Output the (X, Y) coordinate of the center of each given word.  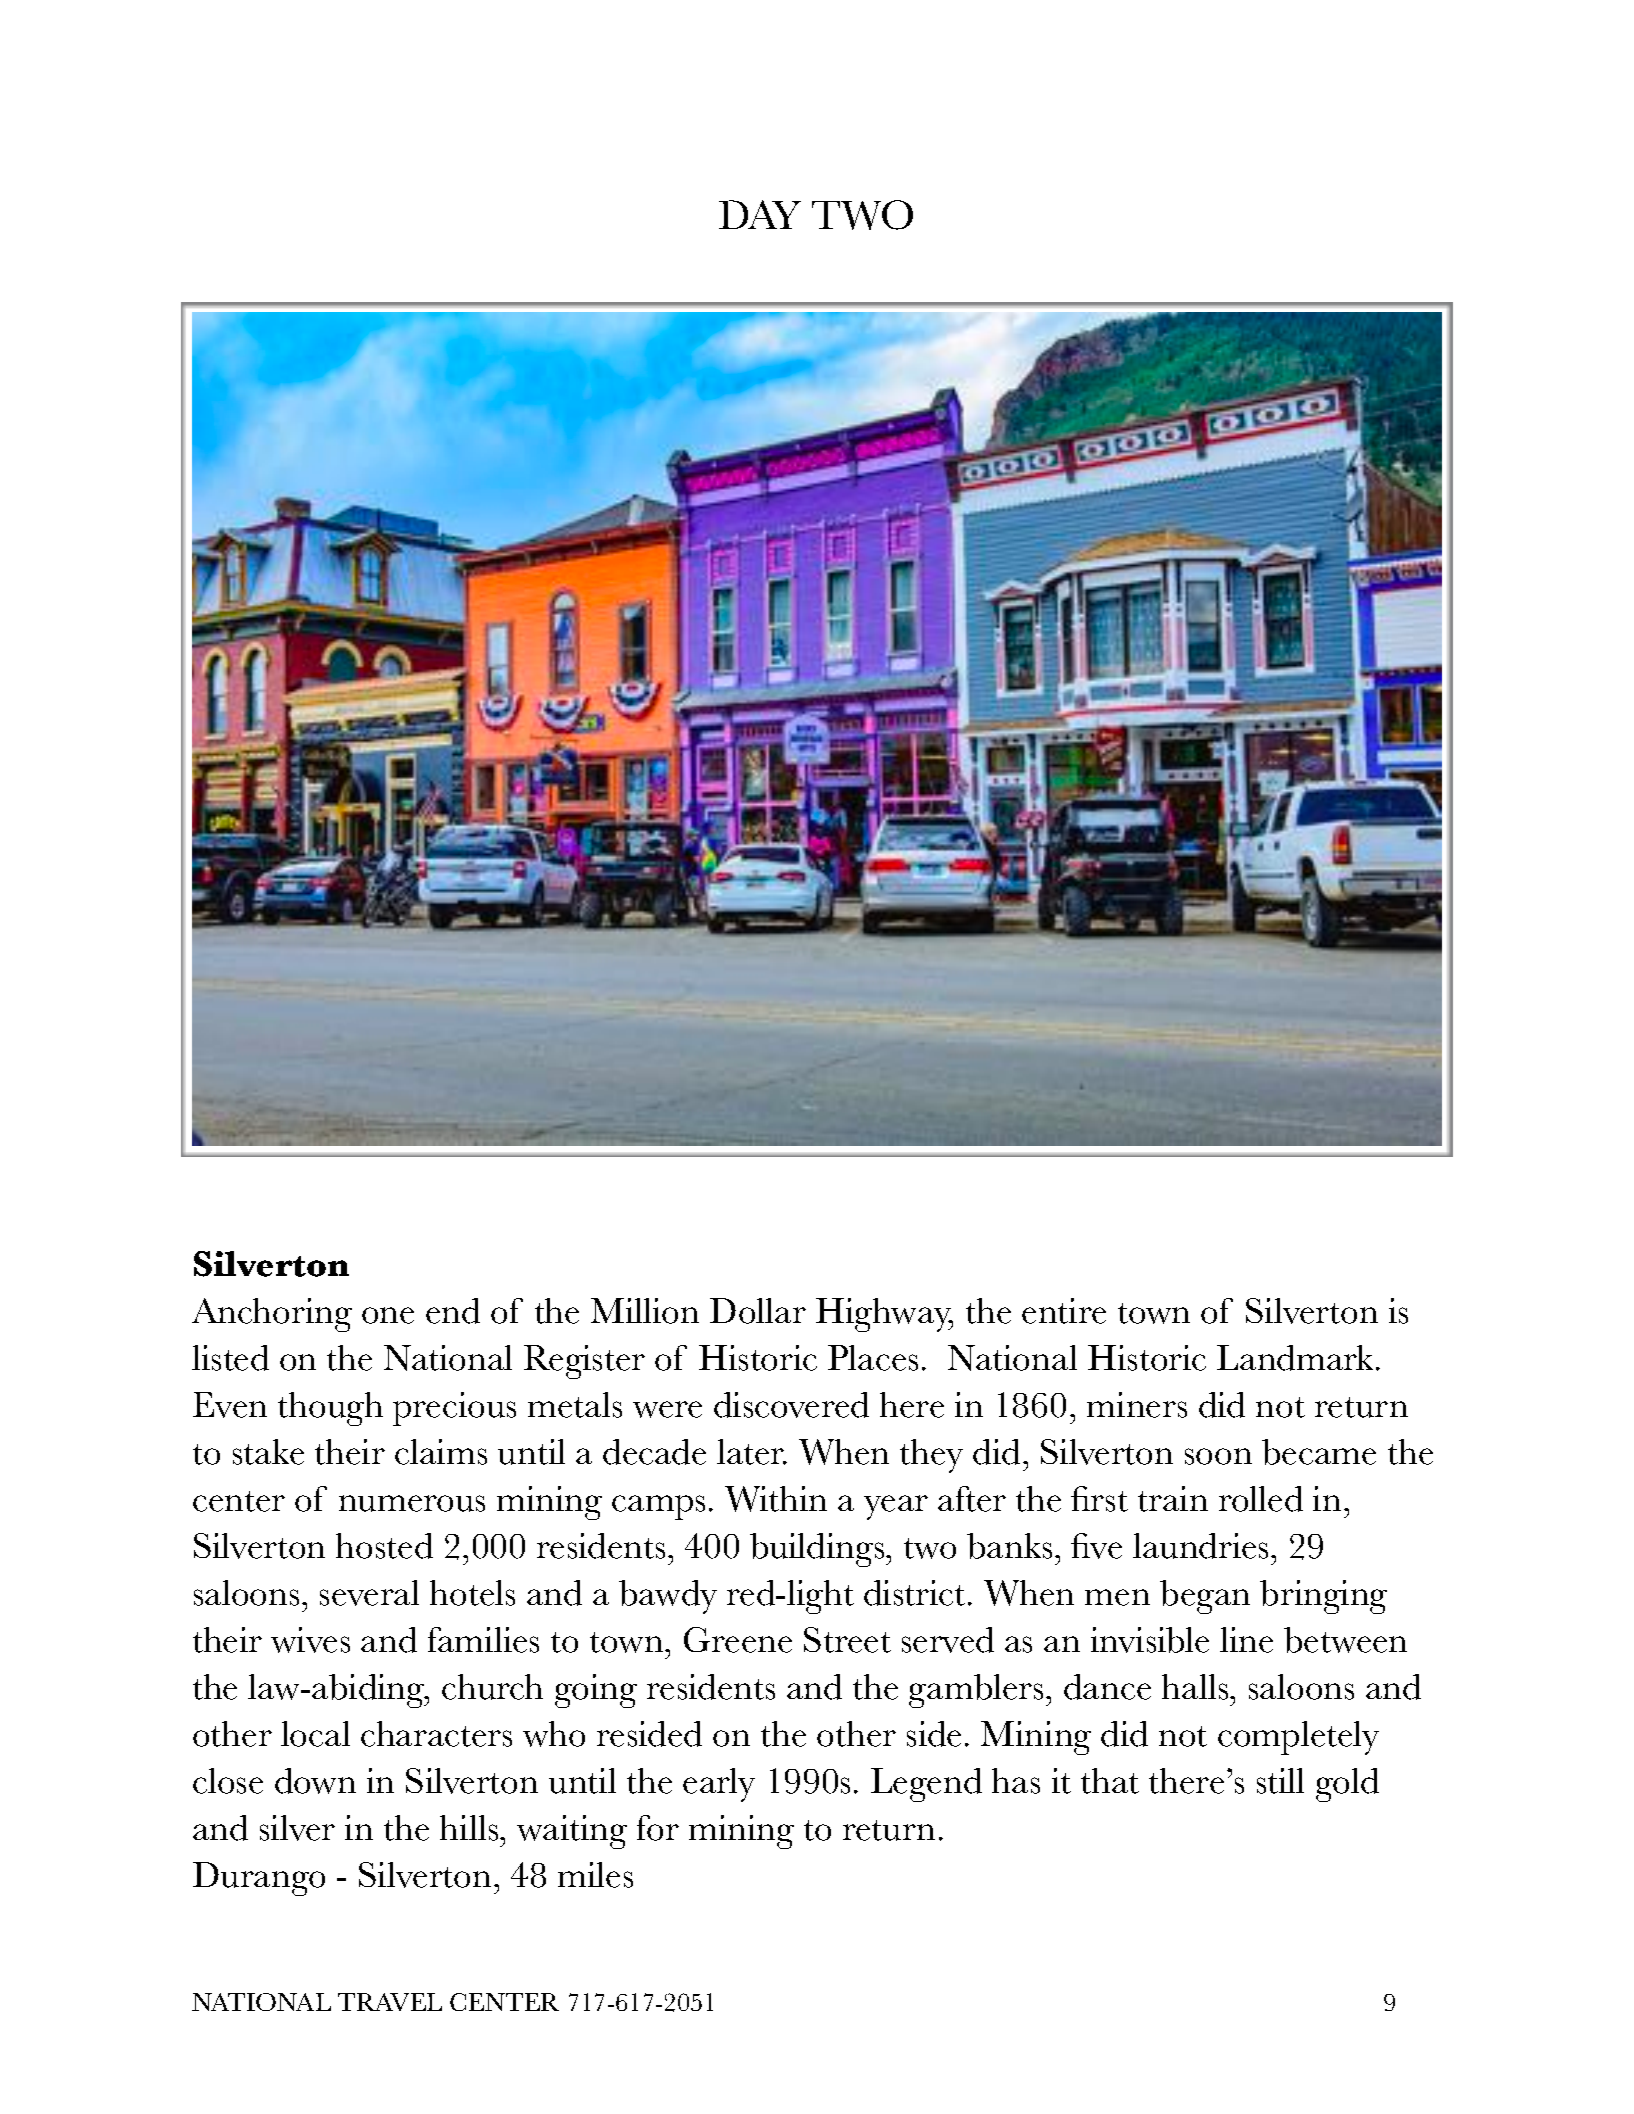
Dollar (758, 1311)
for (658, 1828)
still (1280, 1781)
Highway (884, 1315)
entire (1064, 1311)
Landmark (1297, 1358)
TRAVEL (390, 2002)
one (388, 1315)
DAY (760, 214)
